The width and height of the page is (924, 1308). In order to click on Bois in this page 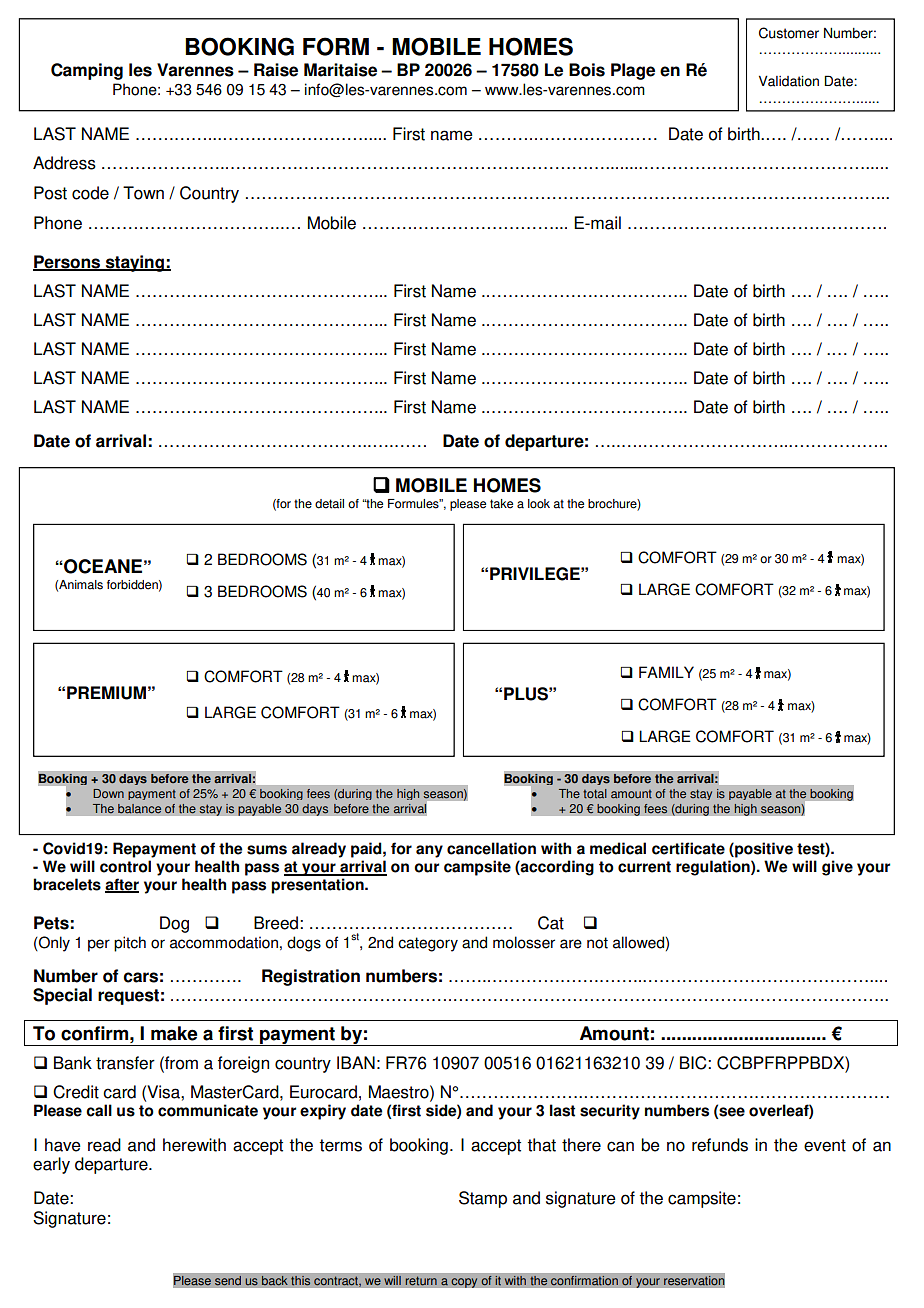, I will do `click(587, 70)`.
